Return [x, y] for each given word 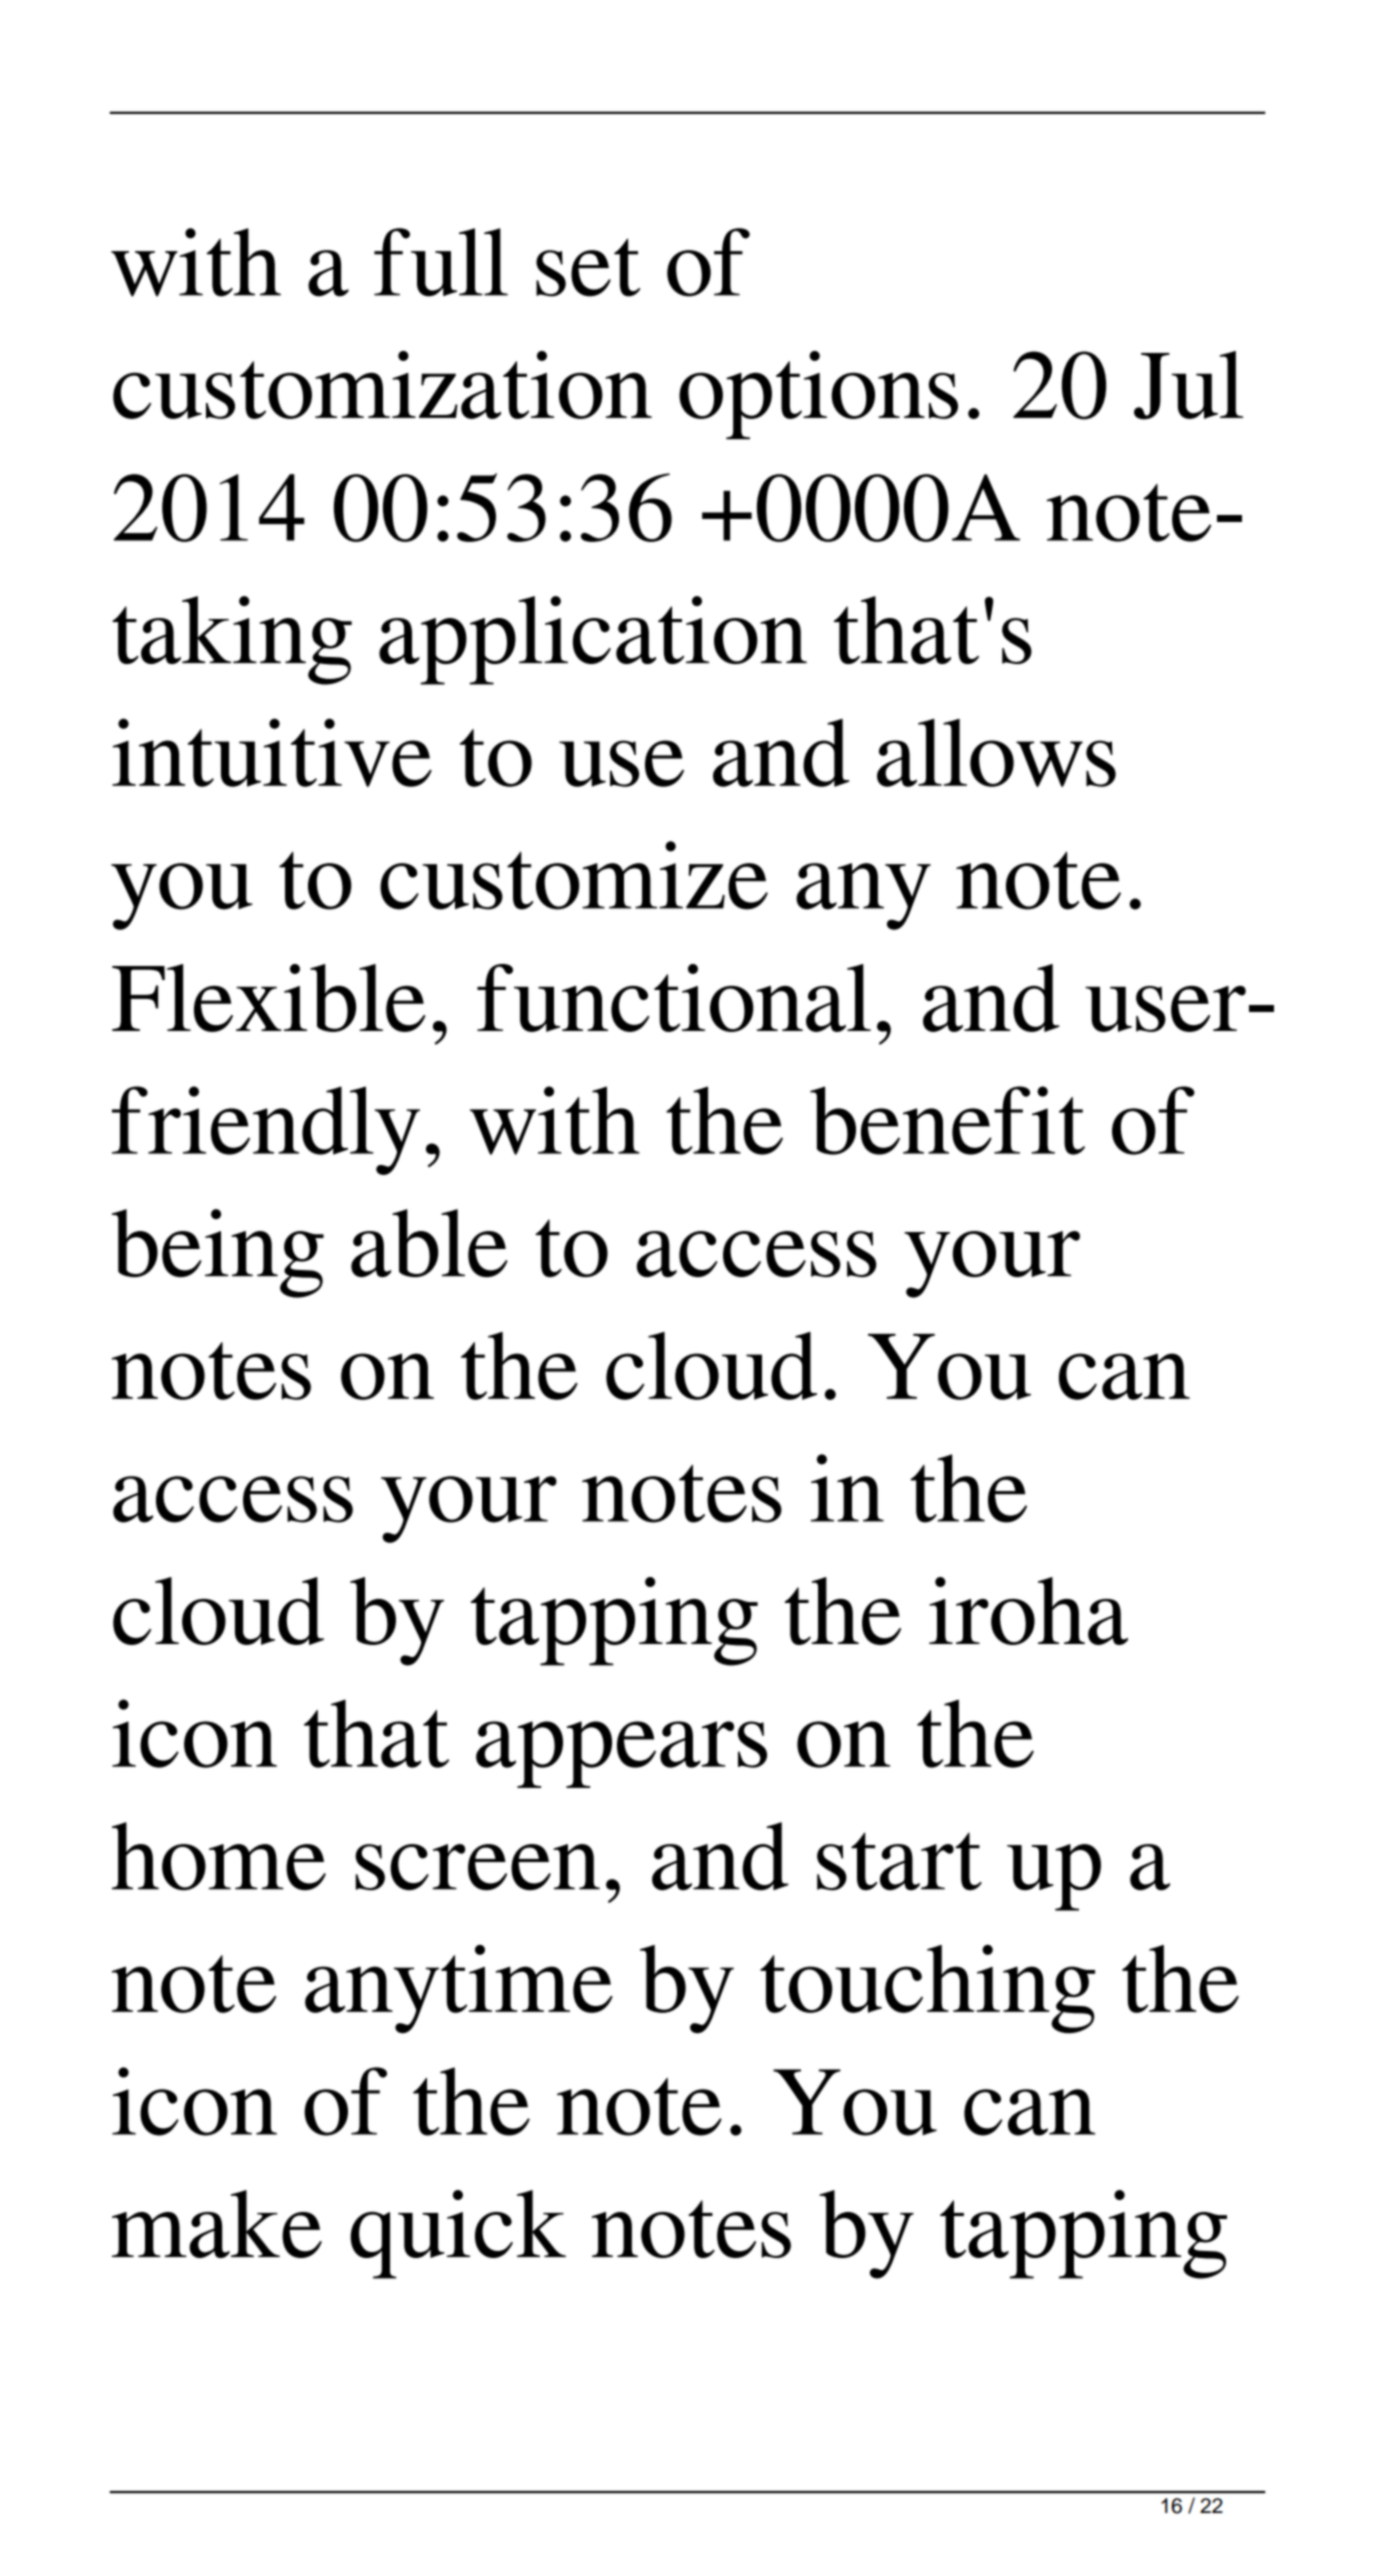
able [429, 1243]
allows [996, 753]
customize [574, 875]
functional [674, 998]
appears [621, 1754]
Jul [1188, 385]
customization [382, 385]
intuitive [272, 752]
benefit [947, 1120]
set [588, 267]
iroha [1028, 1611]
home [219, 1856]
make [217, 2224]
